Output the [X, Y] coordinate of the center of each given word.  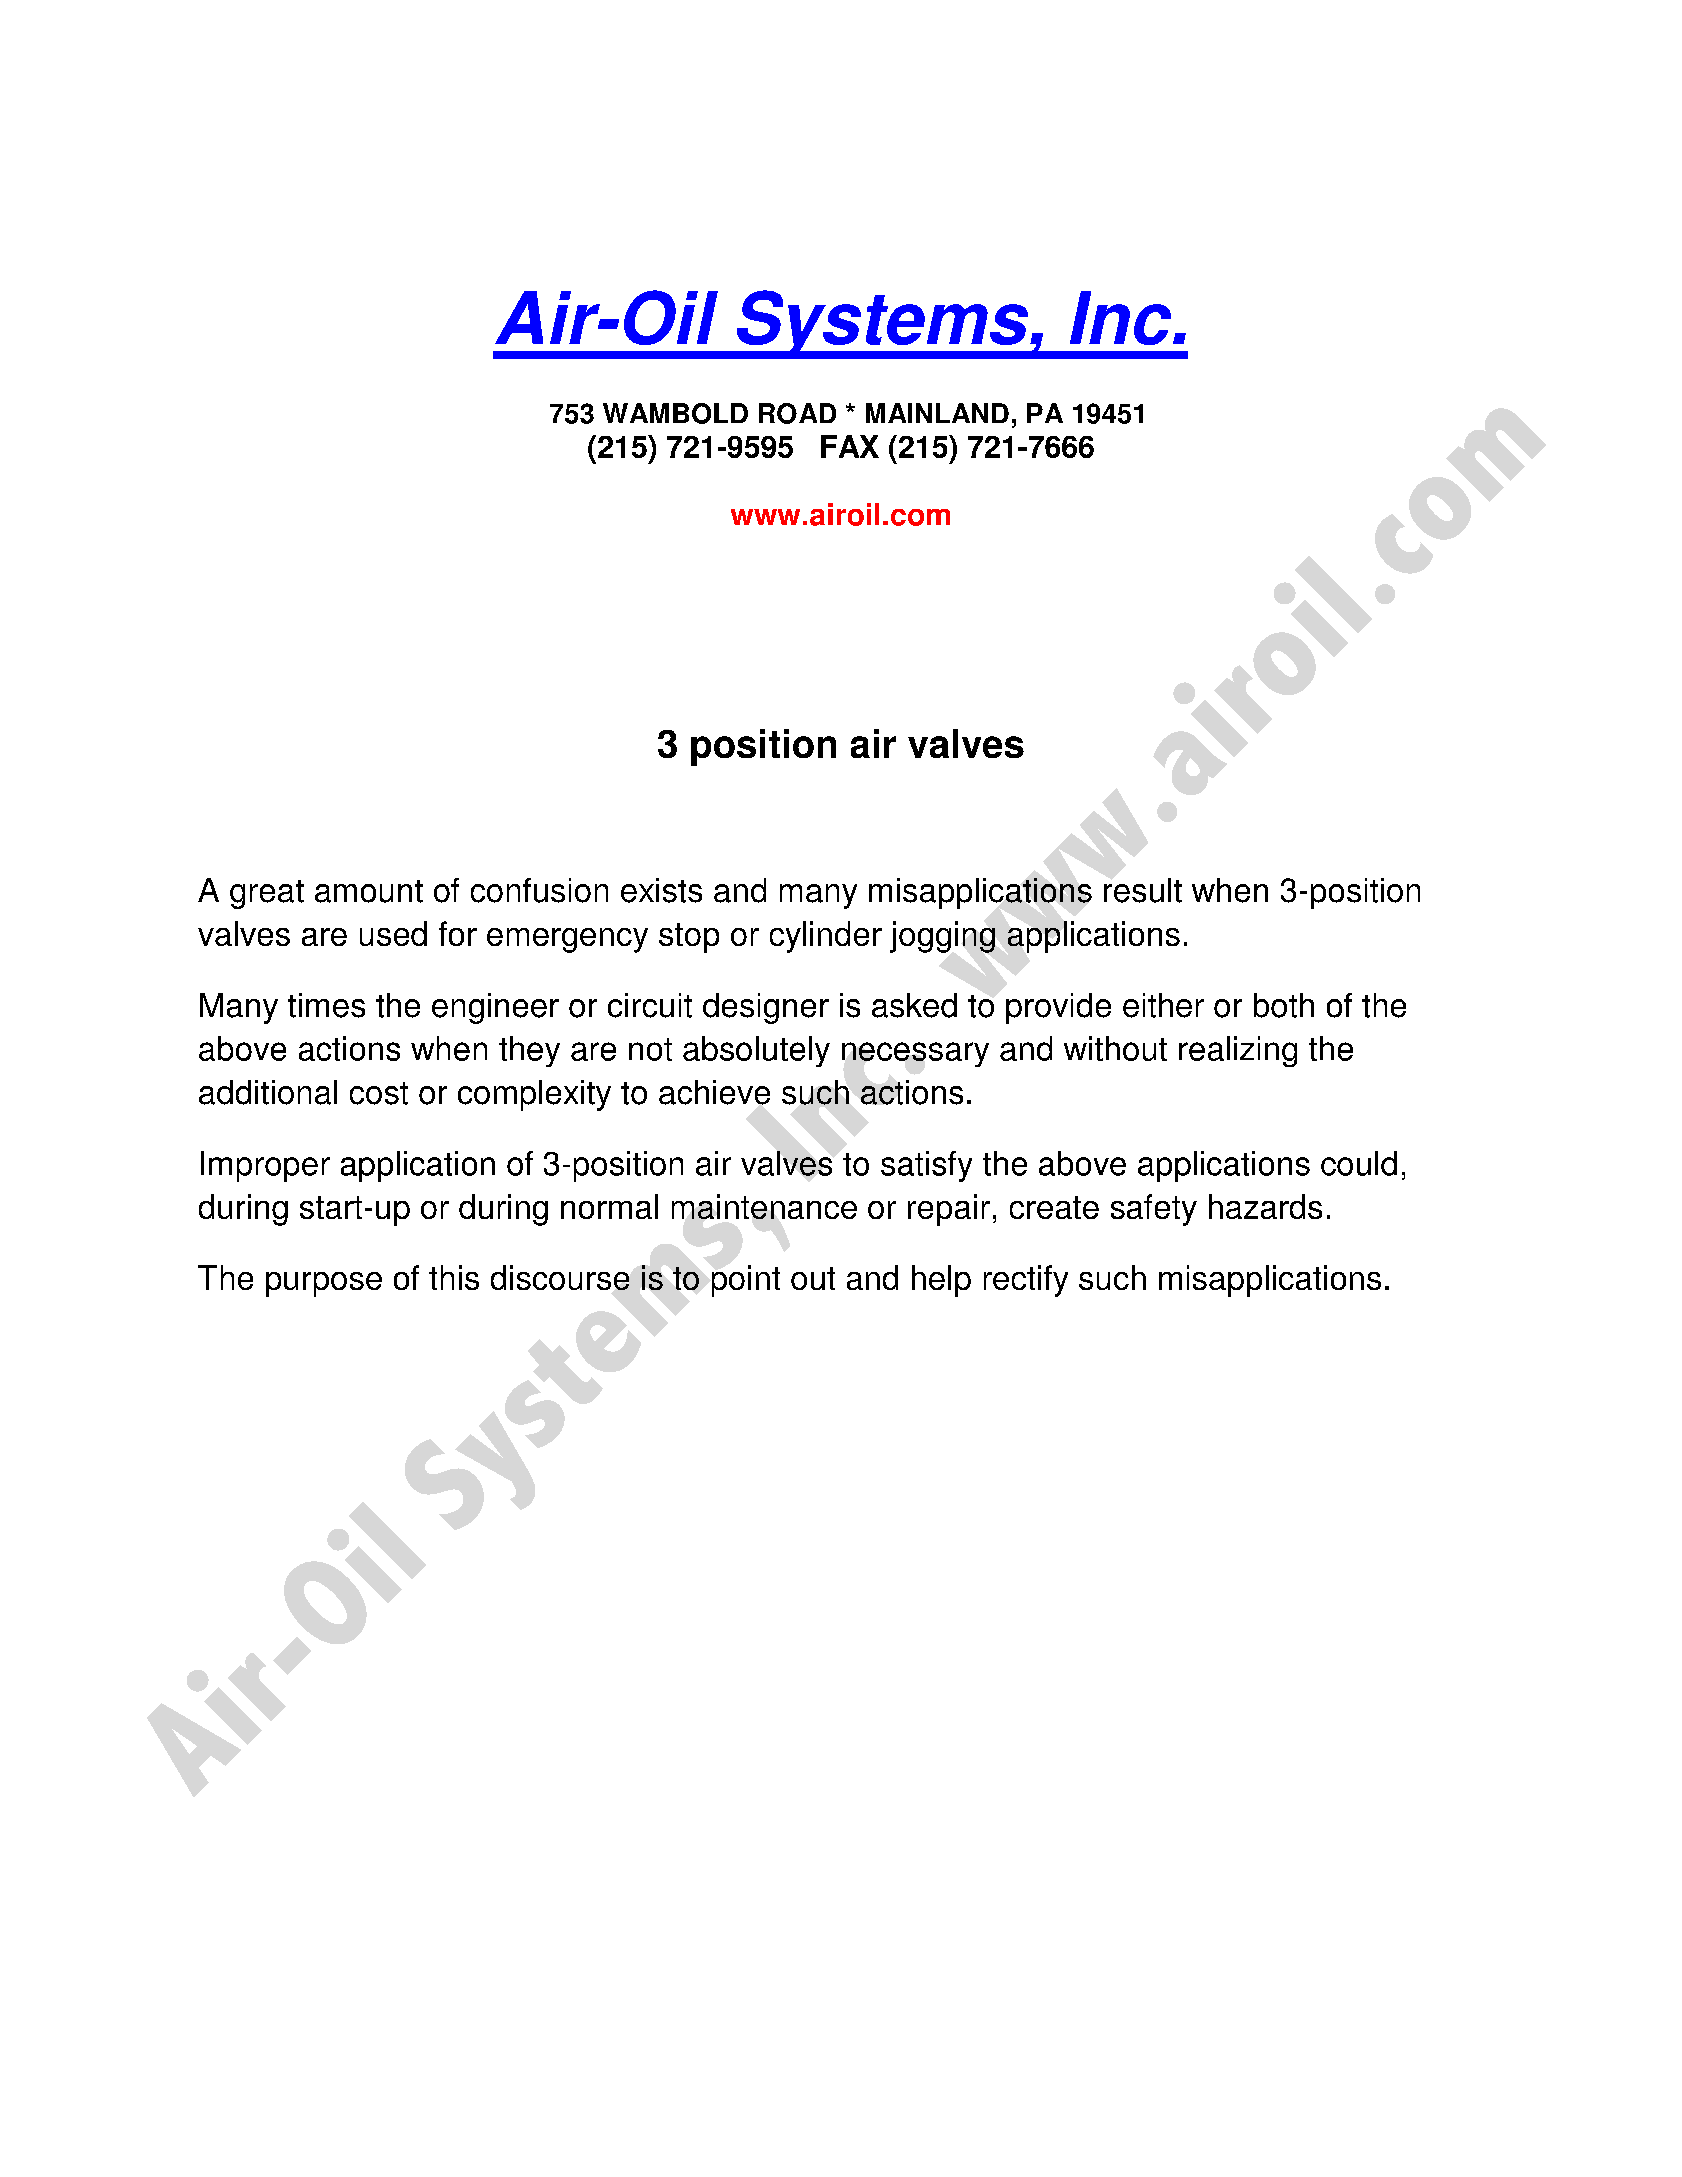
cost [379, 1093]
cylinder [826, 937]
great [267, 894]
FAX [850, 446]
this [454, 1277]
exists [661, 890]
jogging [942, 937]
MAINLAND [937, 413]
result [1143, 890]
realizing [1238, 1051]
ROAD [797, 413]
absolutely [756, 1051]
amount [369, 891]
